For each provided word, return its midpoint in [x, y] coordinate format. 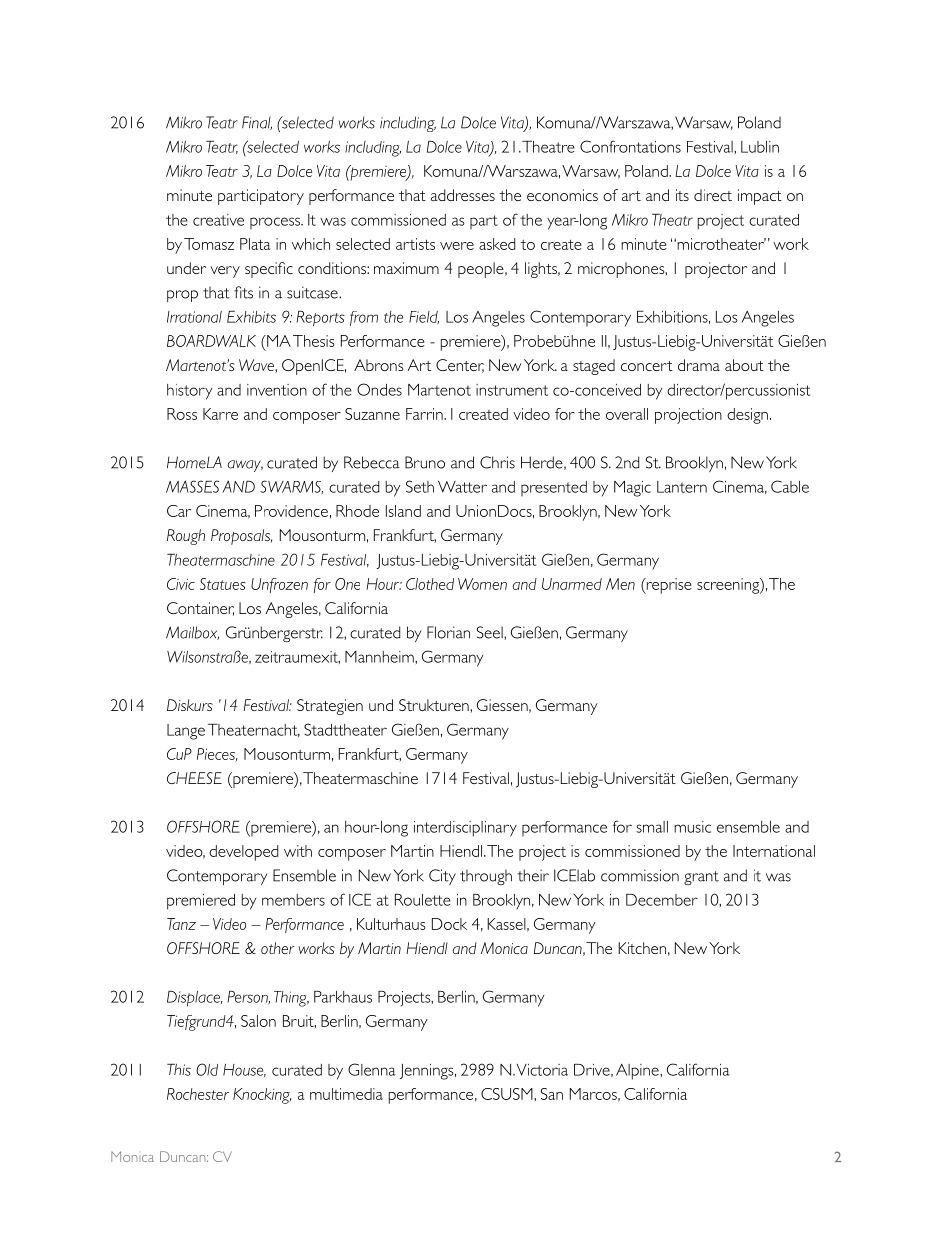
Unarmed [572, 584]
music [692, 827]
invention [277, 390]
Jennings [428, 1072]
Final [257, 123]
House [244, 1070]
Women [482, 584]
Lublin [760, 147]
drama [699, 365]
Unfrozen [279, 585]
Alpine [638, 1072]
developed [243, 853]
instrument [512, 390]
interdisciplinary [465, 829]
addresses [463, 195]
